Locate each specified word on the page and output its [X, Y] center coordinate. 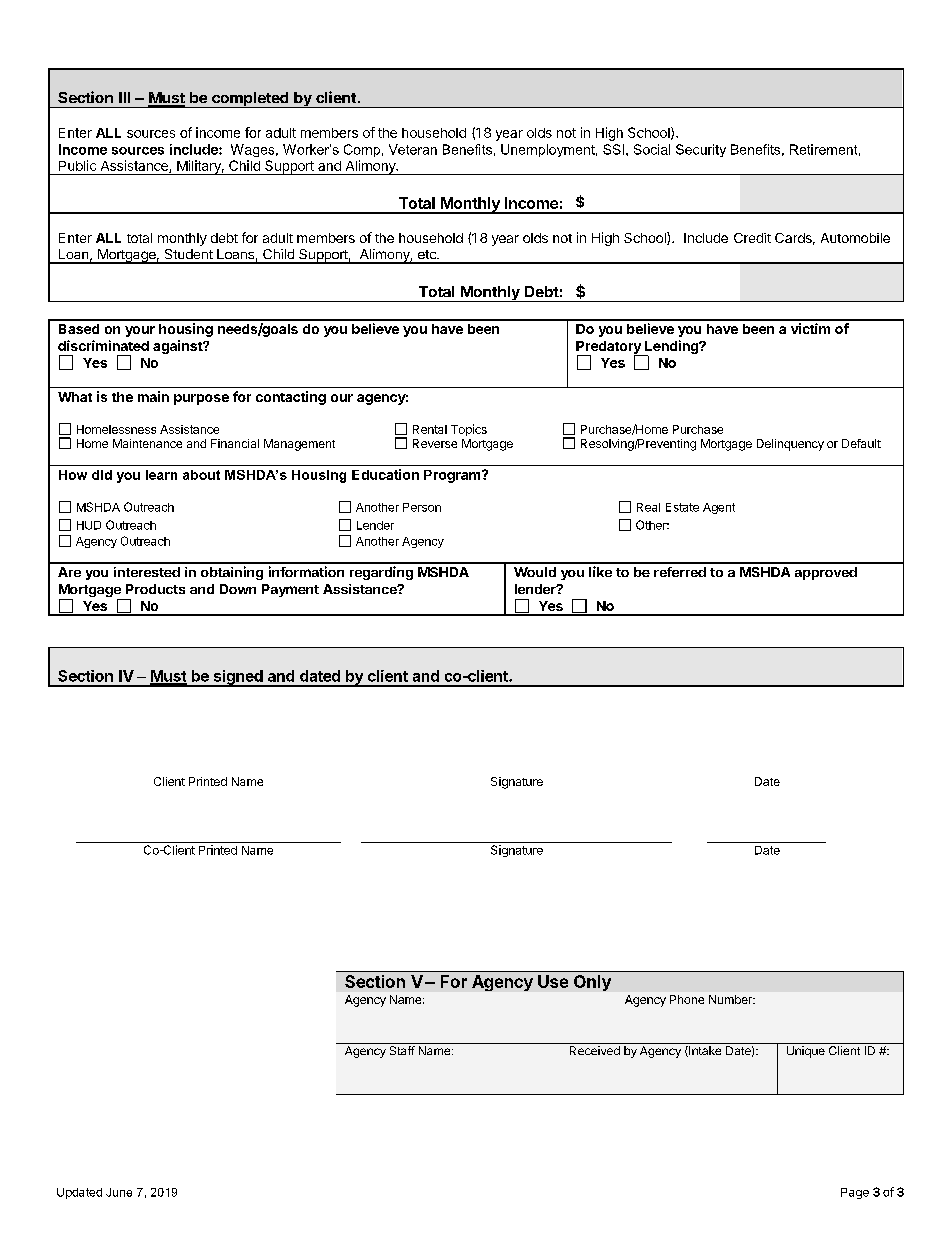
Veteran [413, 149]
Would [535, 572]
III [124, 97]
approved [826, 573]
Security [701, 150]
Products [155, 589]
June [119, 1192]
